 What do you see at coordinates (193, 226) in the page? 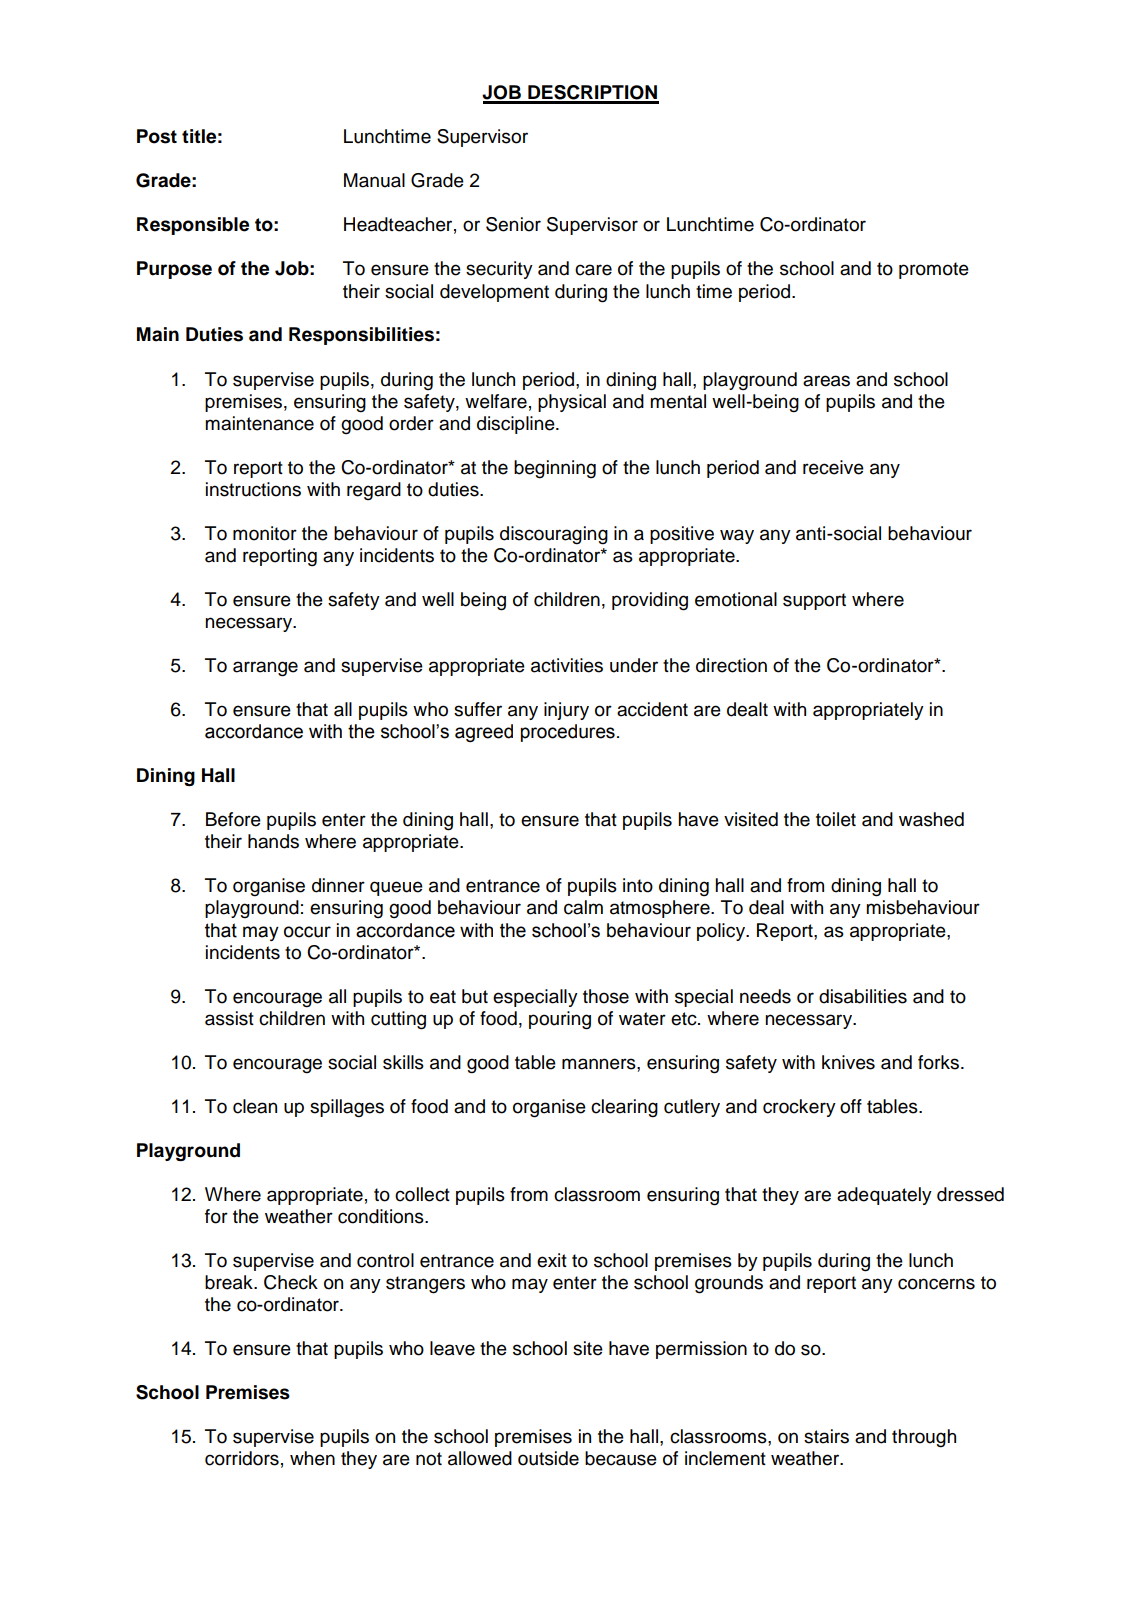
I see `Responsible` at bounding box center [193, 226].
